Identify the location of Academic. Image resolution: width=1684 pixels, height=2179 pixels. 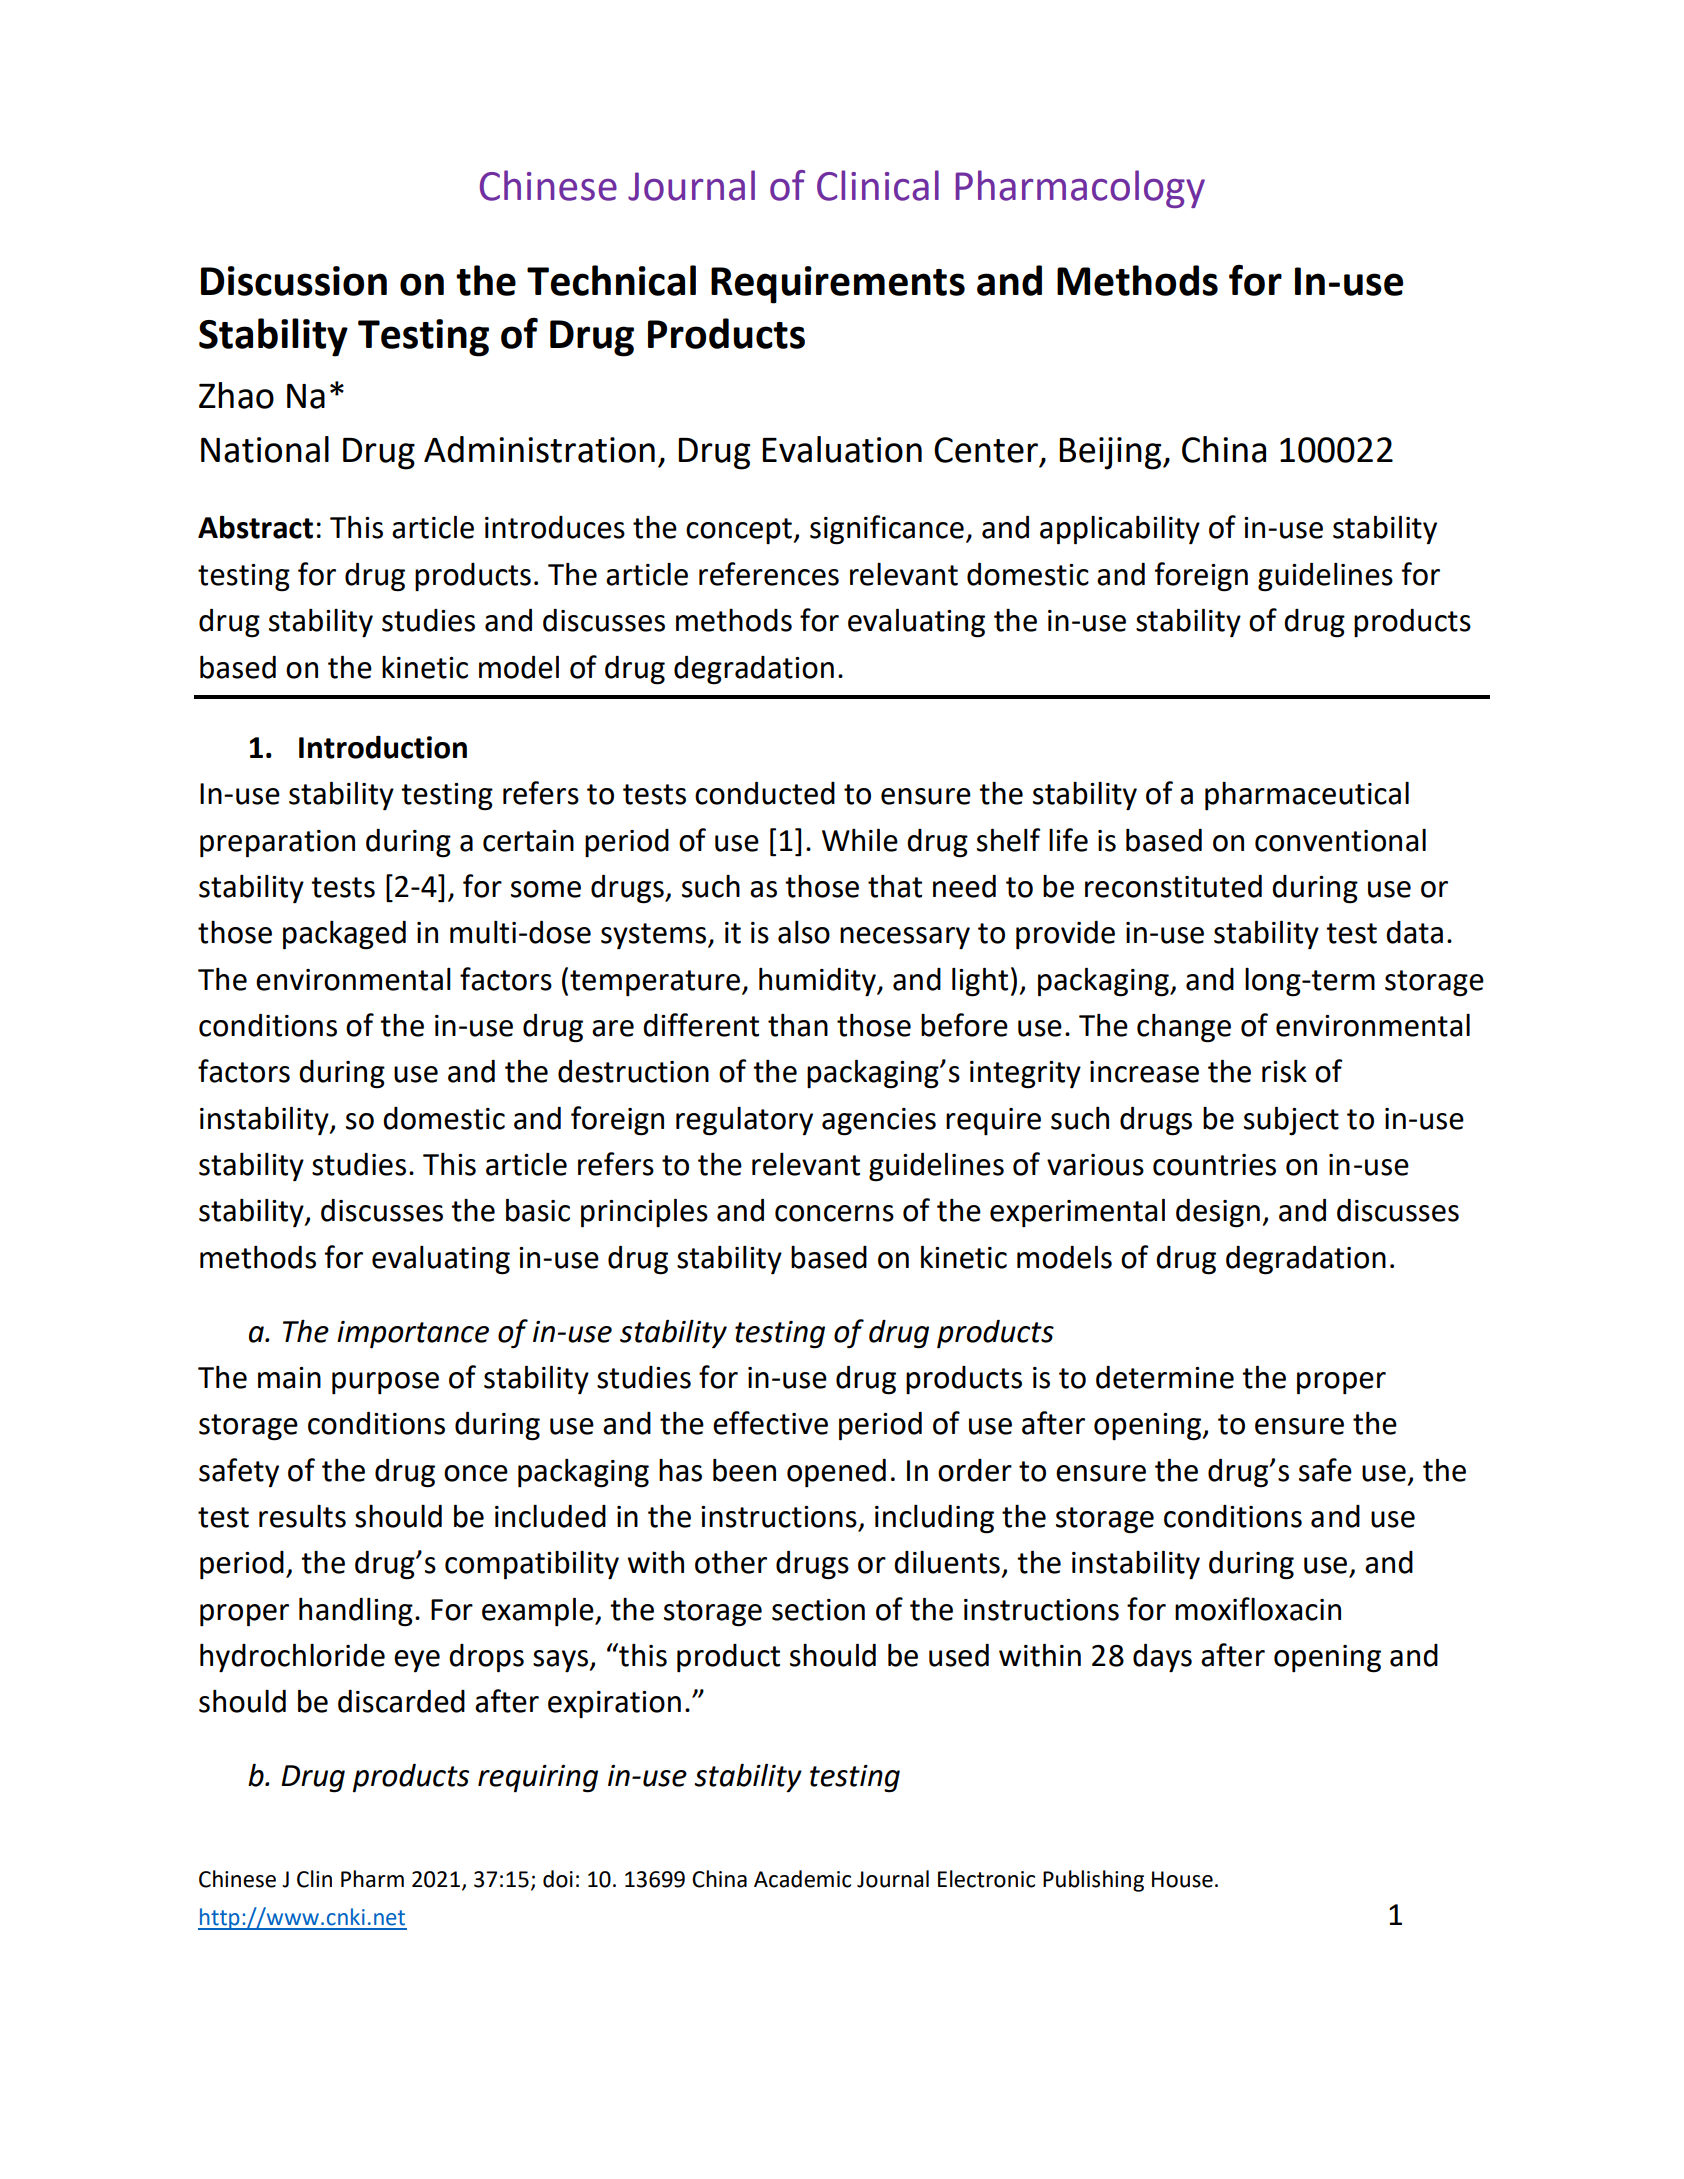
(802, 1879).
